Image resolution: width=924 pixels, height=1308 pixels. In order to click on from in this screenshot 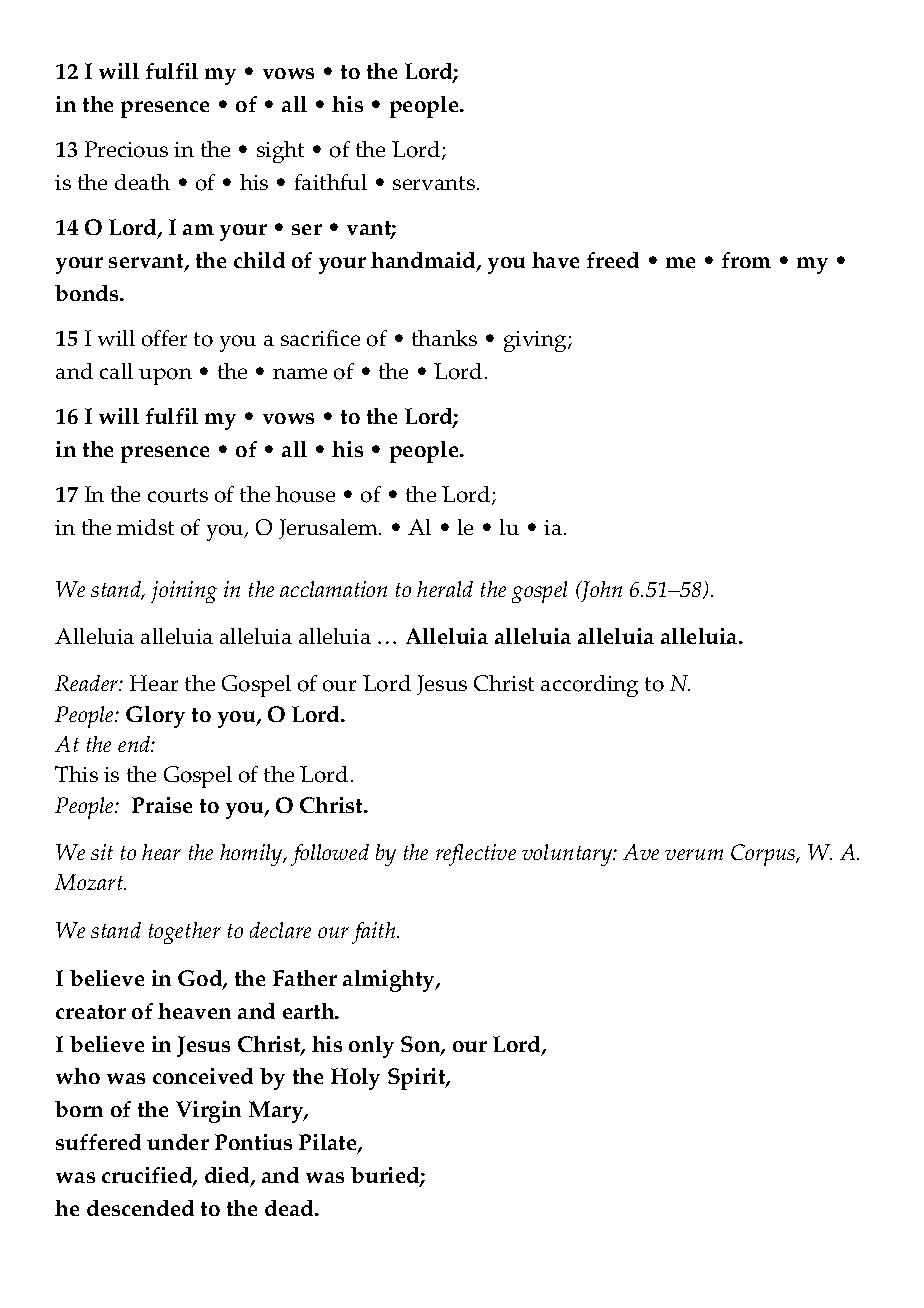, I will do `click(746, 260)`.
